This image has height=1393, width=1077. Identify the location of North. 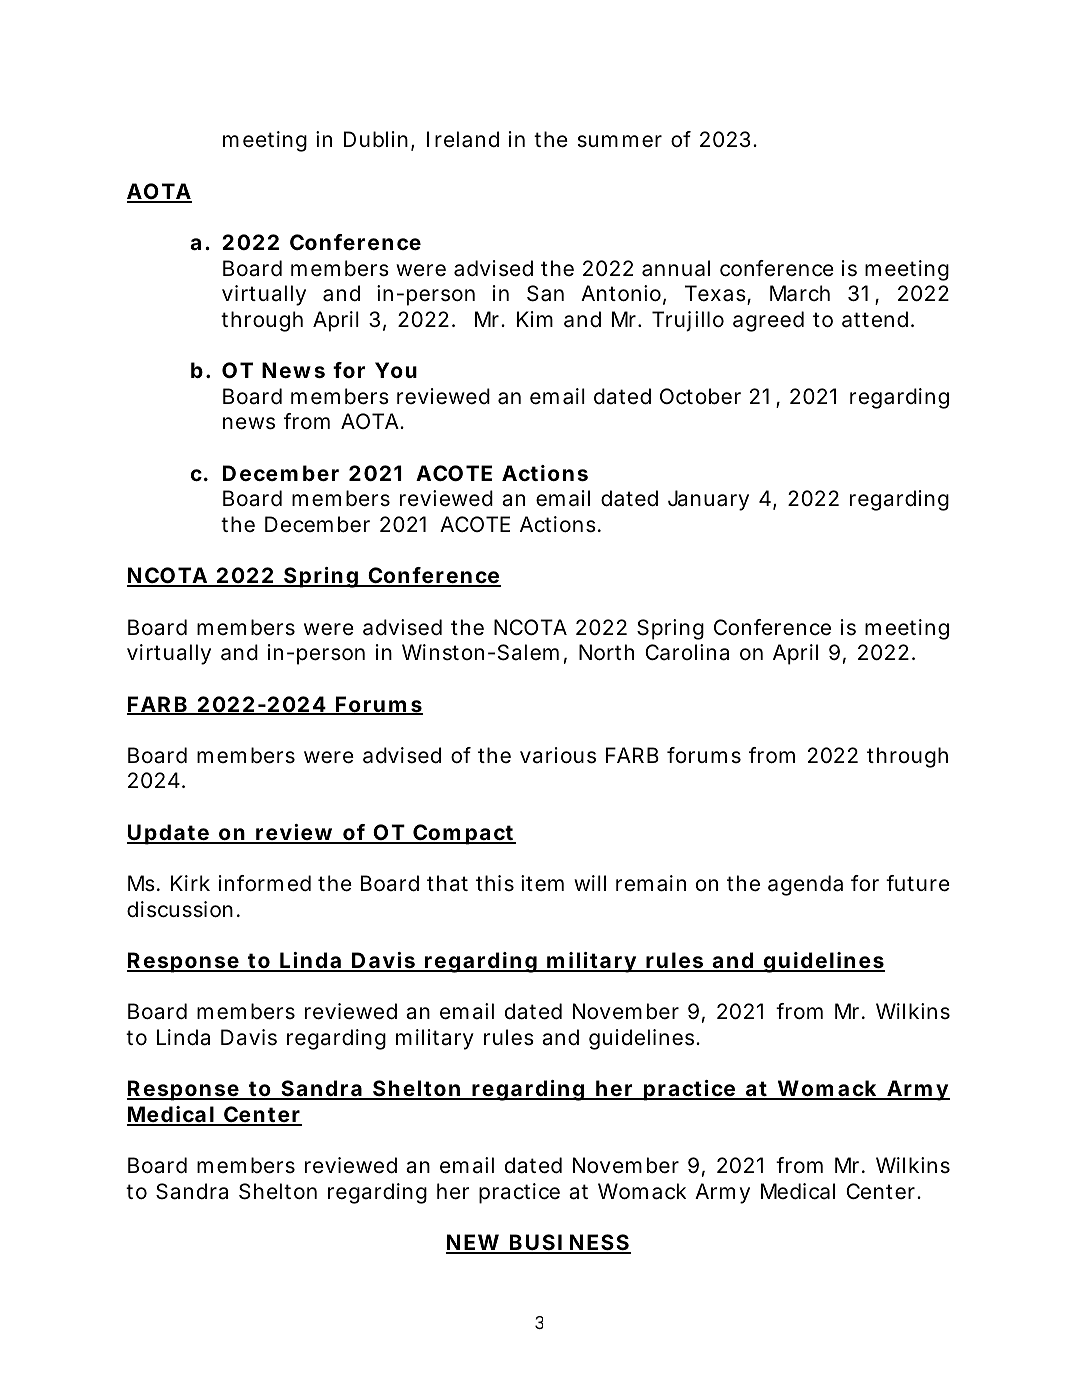
(606, 652).
